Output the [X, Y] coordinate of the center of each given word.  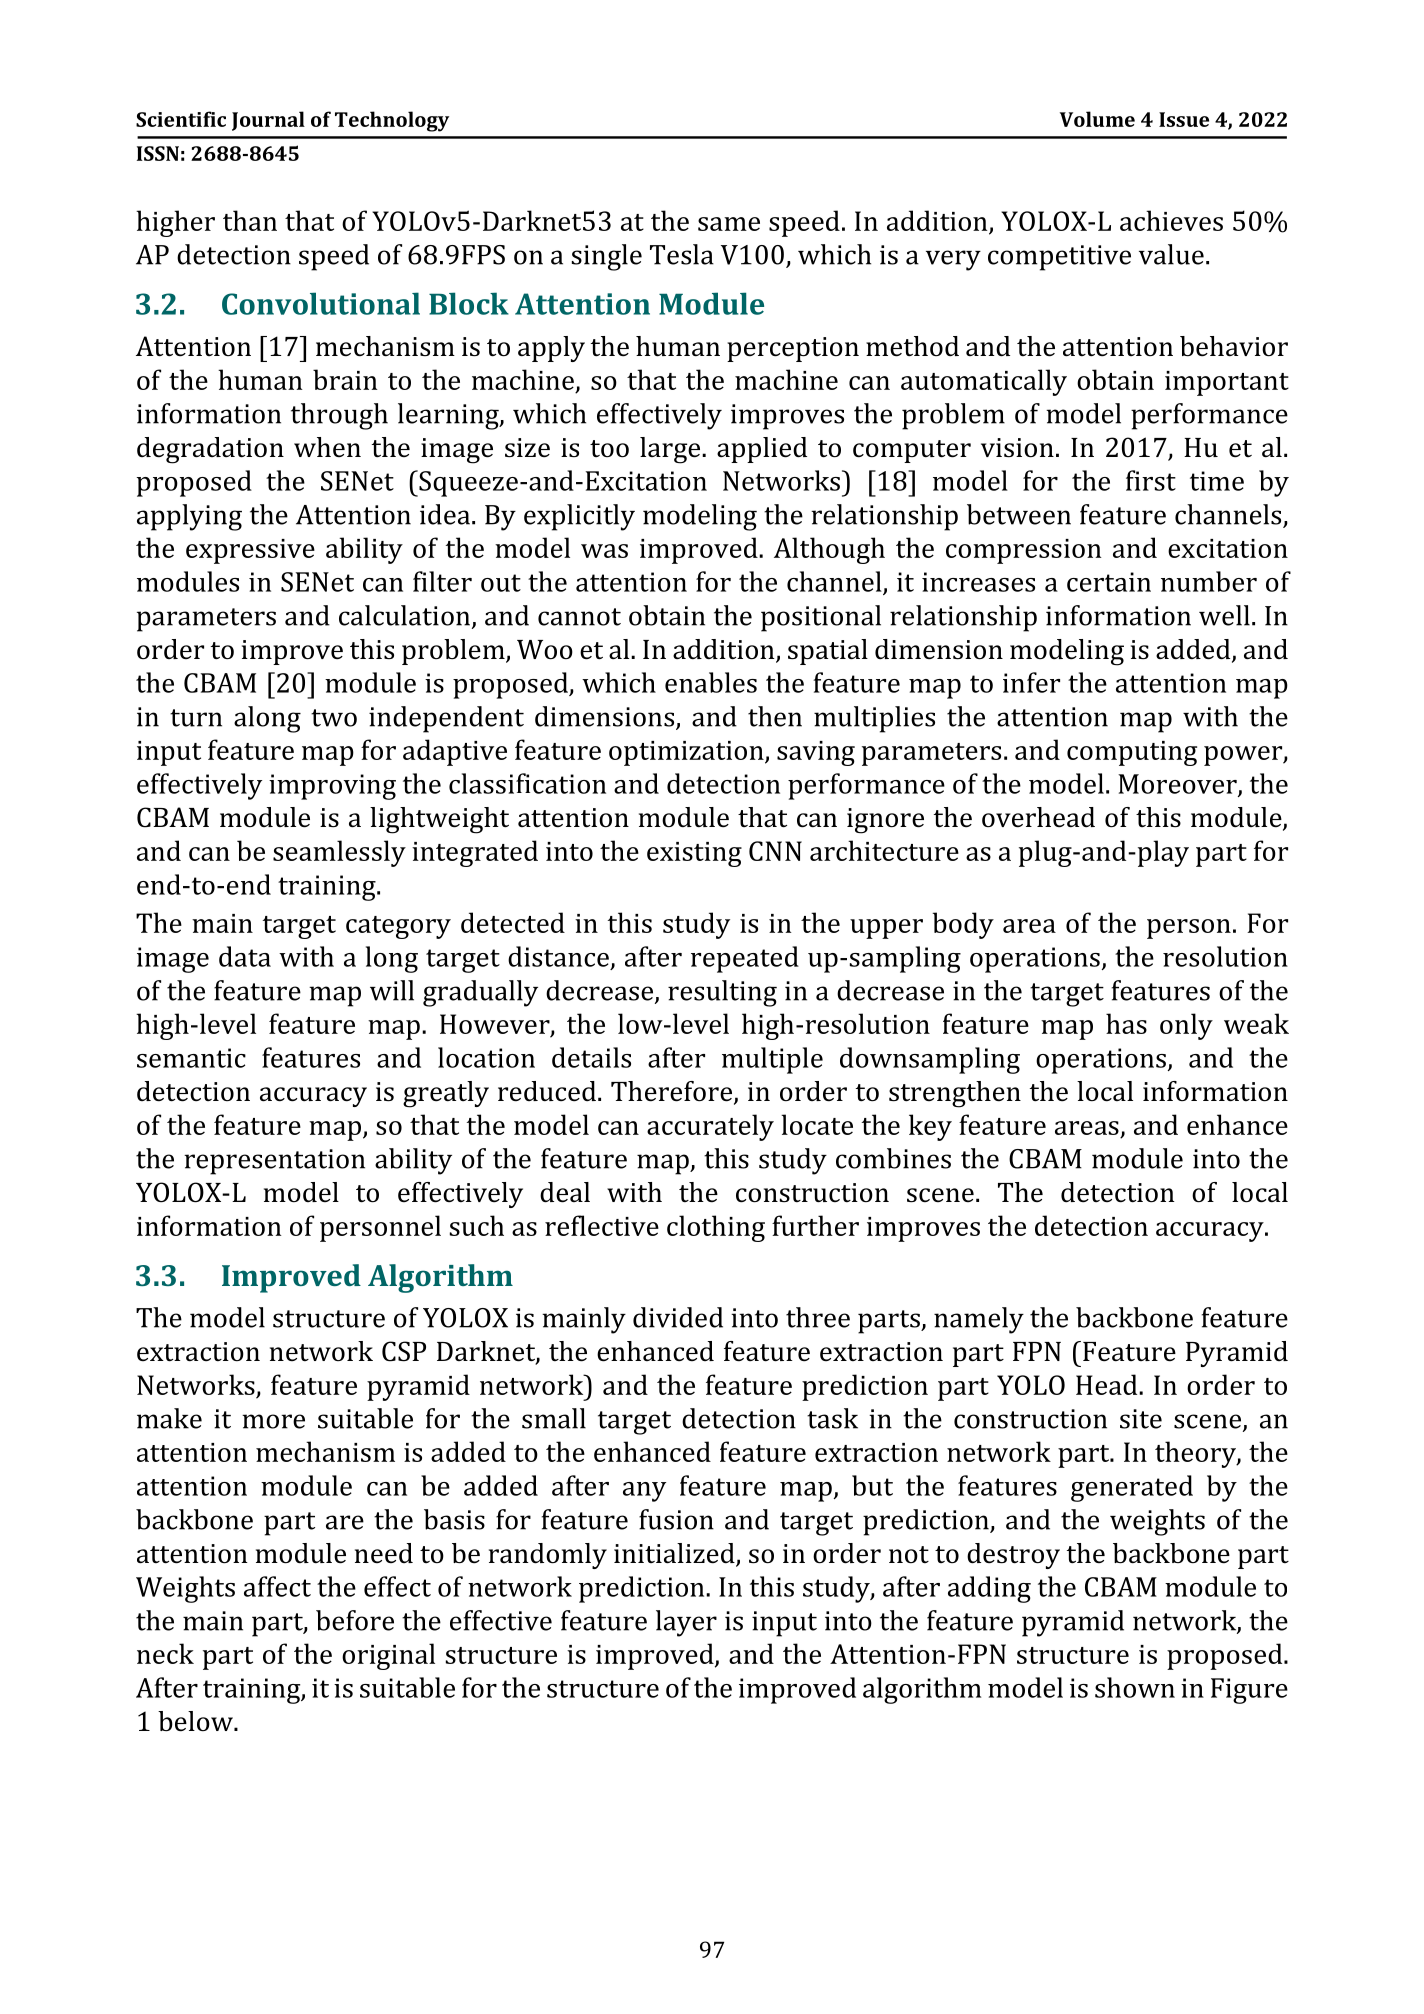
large [671, 450]
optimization [687, 753]
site [1141, 1419]
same [729, 224]
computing [1132, 753]
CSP [404, 1351]
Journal [268, 121]
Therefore [671, 1091]
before [355, 1620]
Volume [1097, 119]
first [1151, 480]
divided [678, 1317]
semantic [191, 1058]
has [1126, 1023]
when [327, 447]
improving [332, 787]
